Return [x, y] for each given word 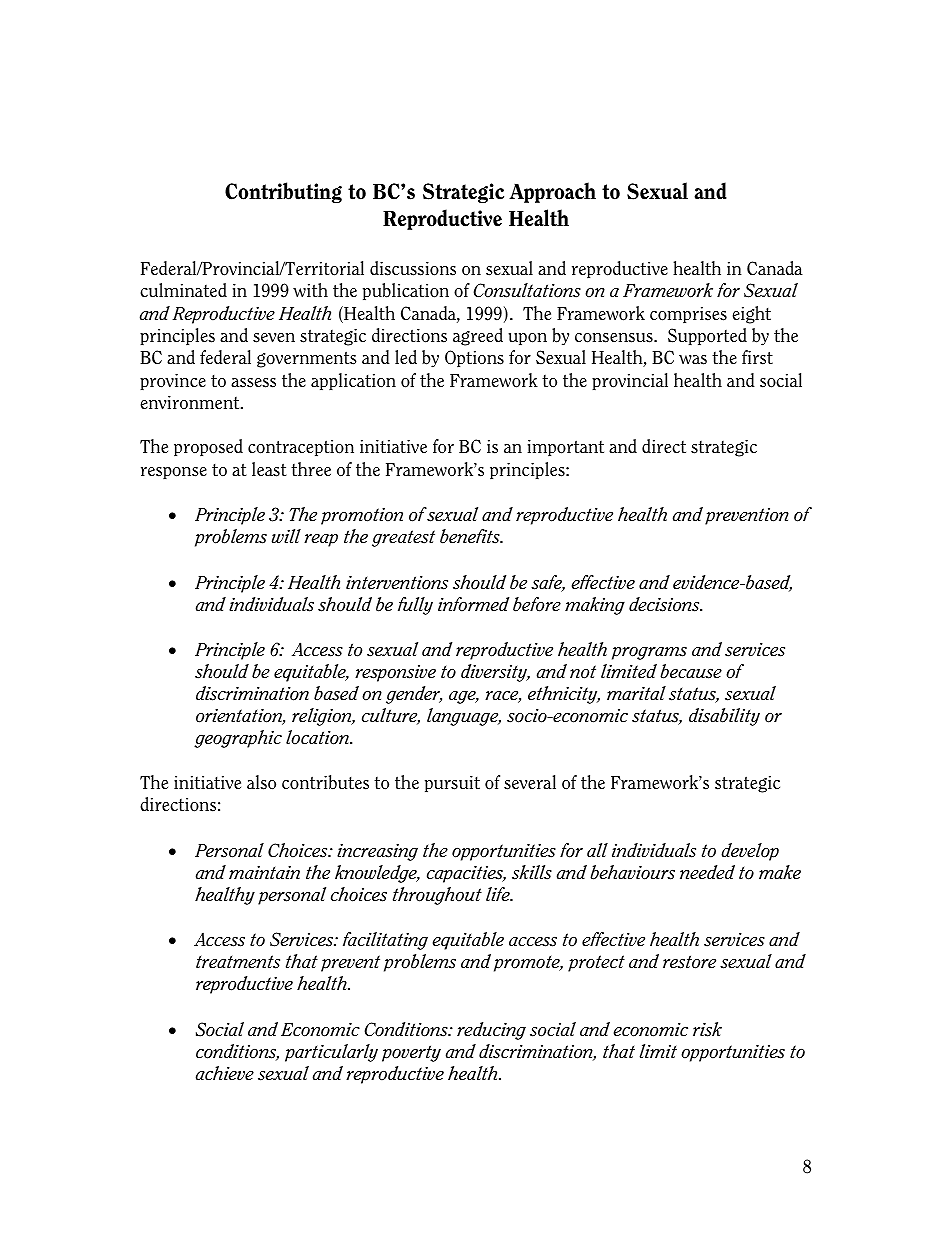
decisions [665, 604]
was [693, 360]
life [499, 894]
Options [474, 358]
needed [707, 872]
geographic [238, 739]
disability [724, 717]
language [464, 717]
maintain [264, 872]
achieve [225, 1073]
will [286, 536]
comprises [688, 314]
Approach [552, 192]
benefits [471, 536]
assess [253, 383]
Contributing [283, 192]
